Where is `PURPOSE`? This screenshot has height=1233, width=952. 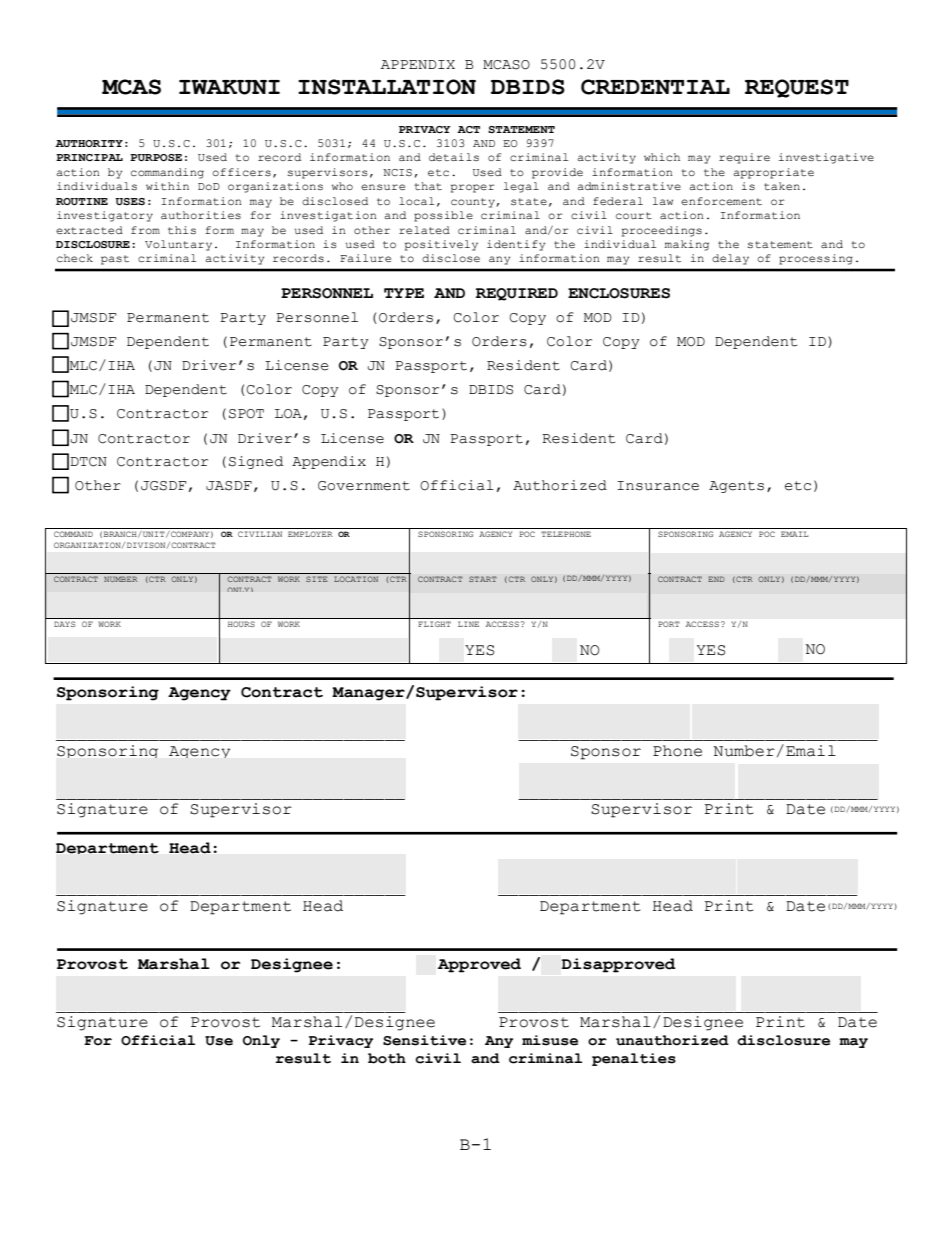
PURPOSE is located at coordinates (156, 157).
